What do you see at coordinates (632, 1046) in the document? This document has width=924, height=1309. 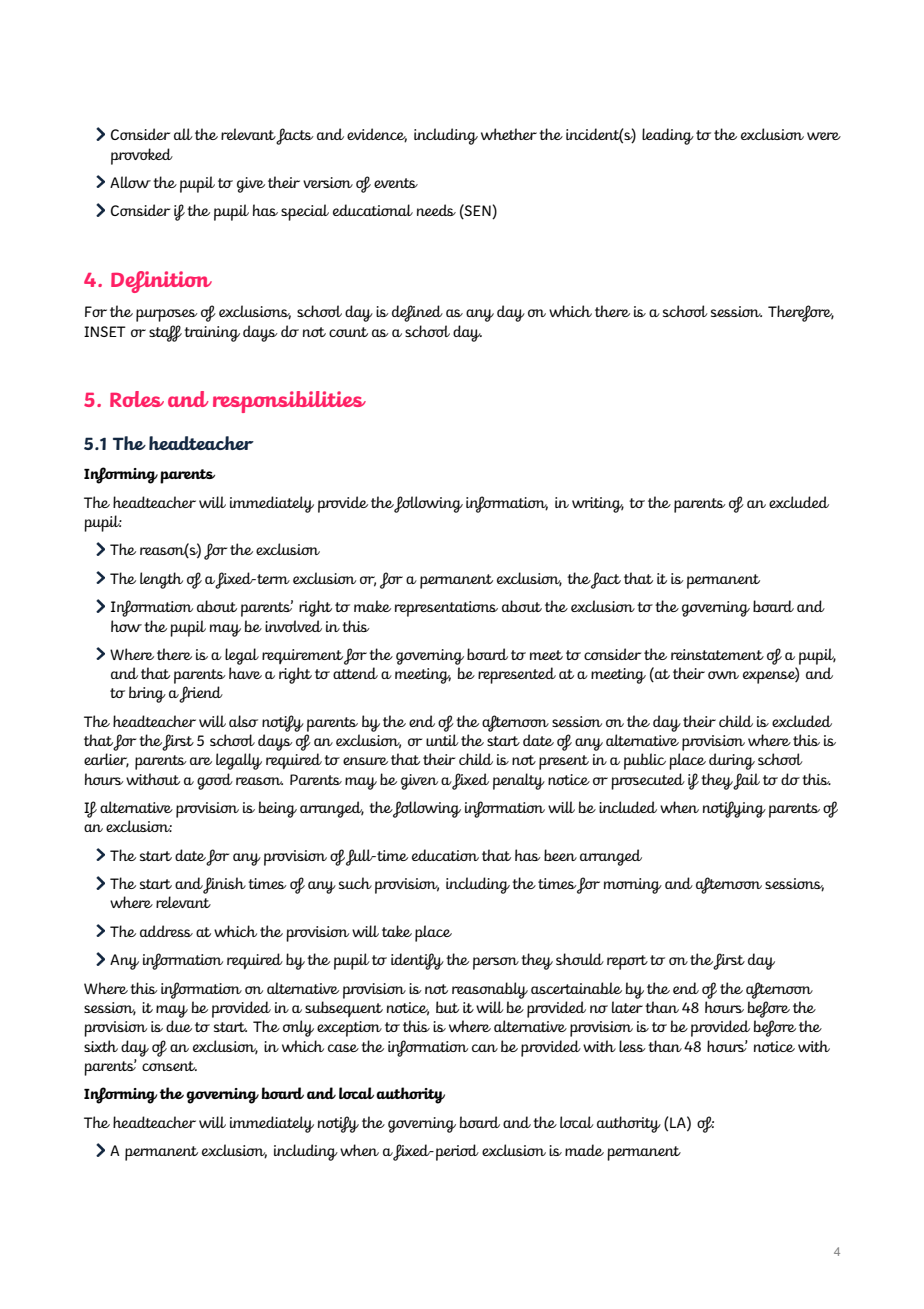 I see `less` at bounding box center [632, 1046].
